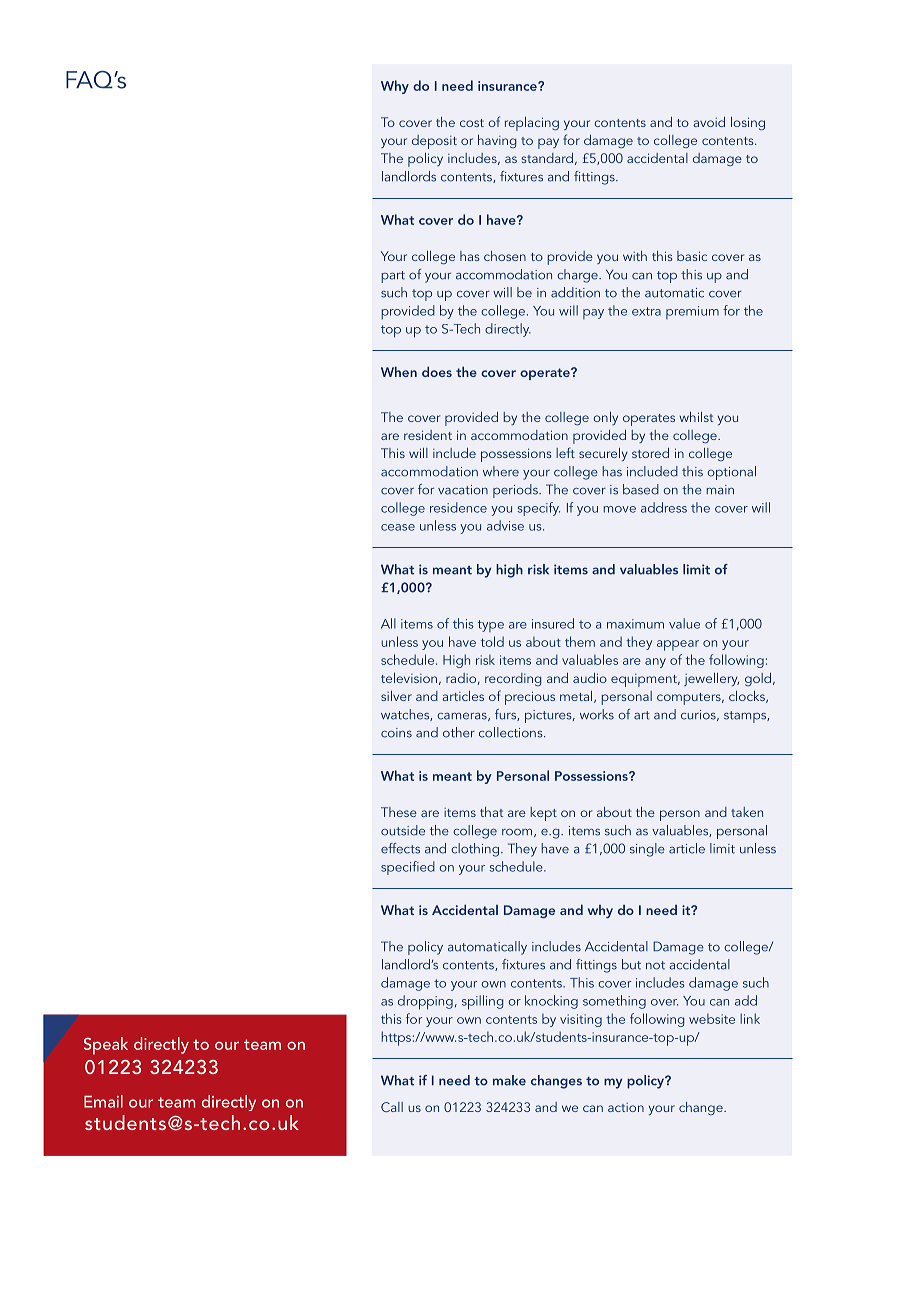  What do you see at coordinates (472, 123) in the page?
I see `cost` at bounding box center [472, 123].
